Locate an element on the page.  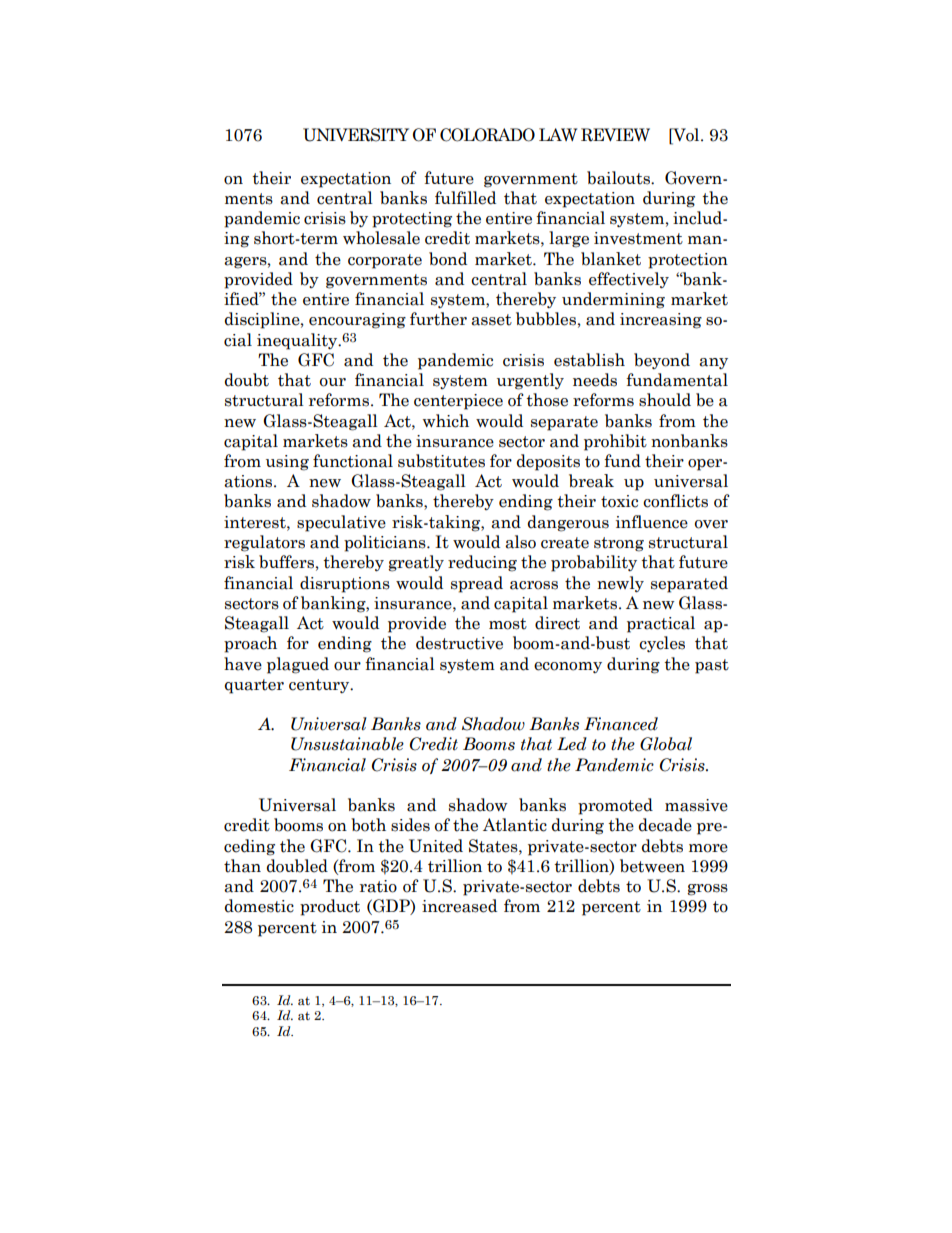
between is located at coordinates (652, 866).
